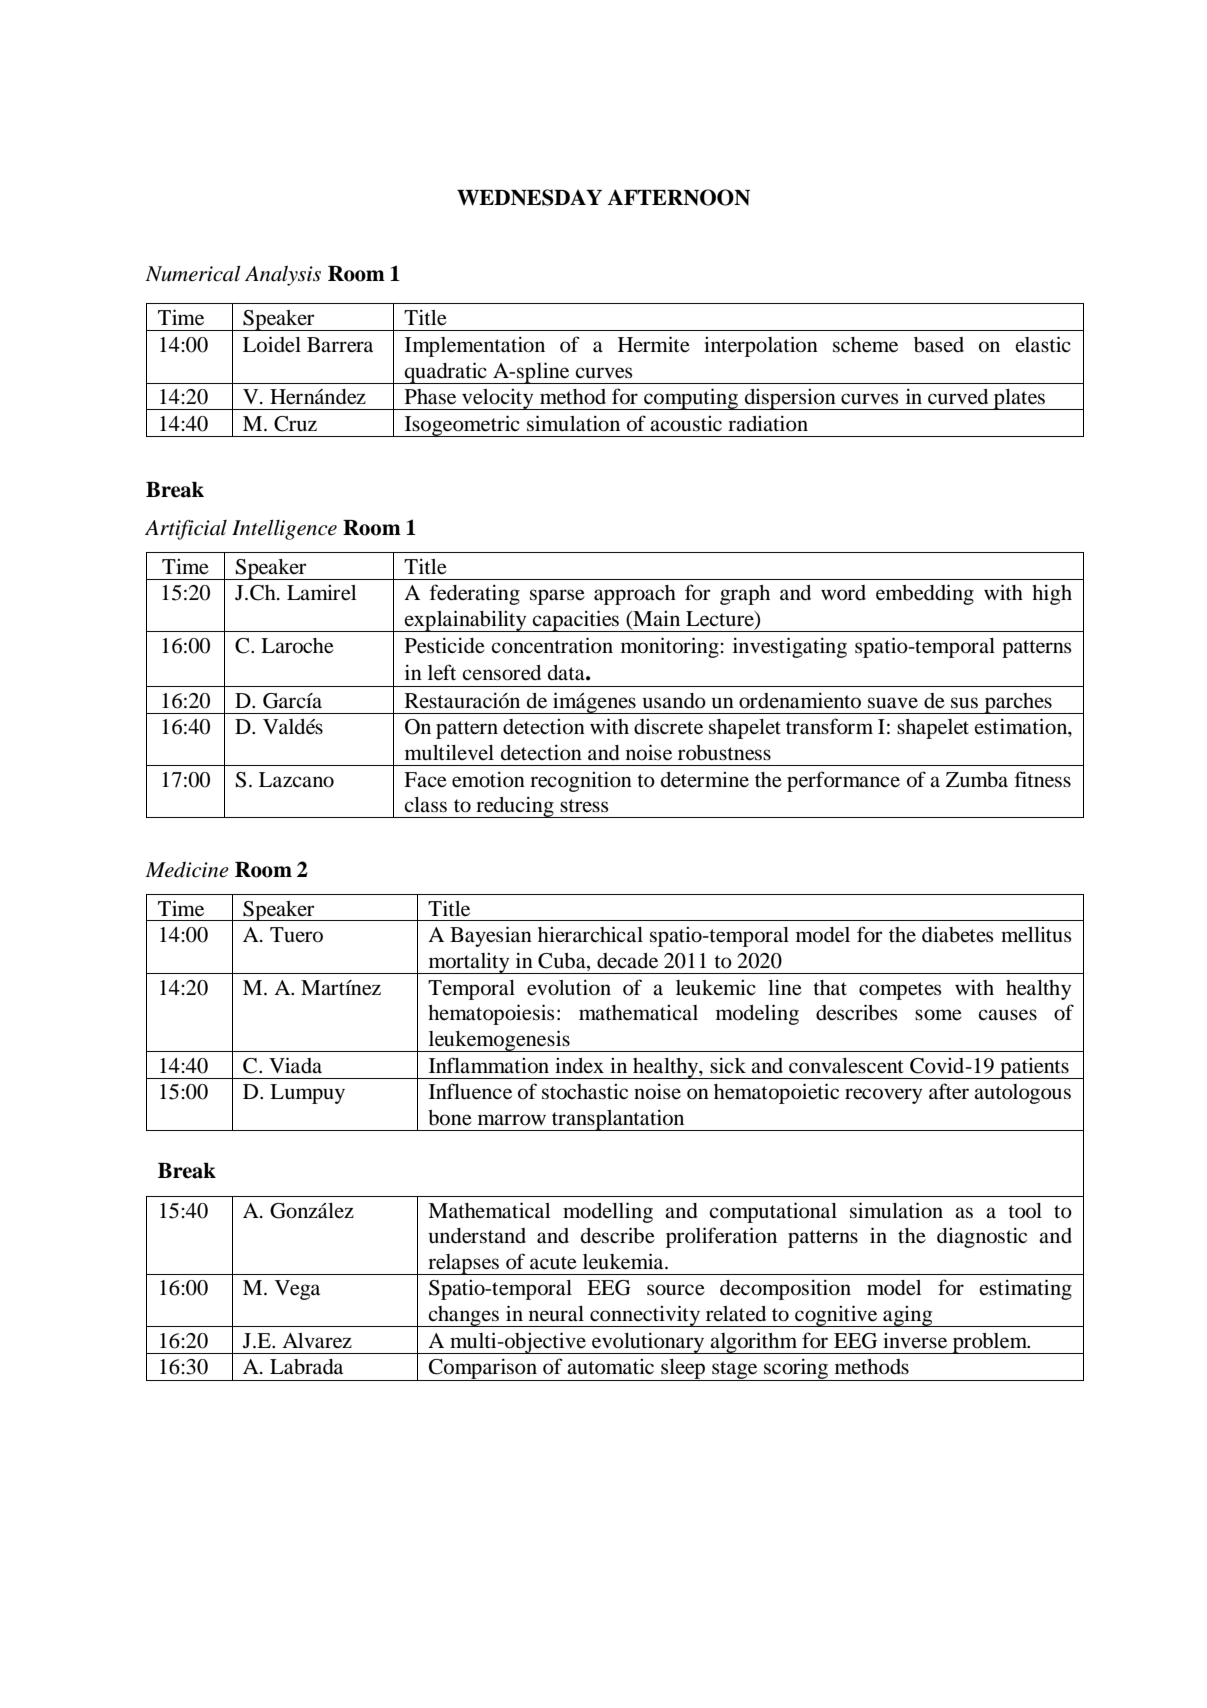 This screenshot has width=1207, height=1708. Describe the element at coordinates (283, 276) in the screenshot. I see `Analysis` at that location.
